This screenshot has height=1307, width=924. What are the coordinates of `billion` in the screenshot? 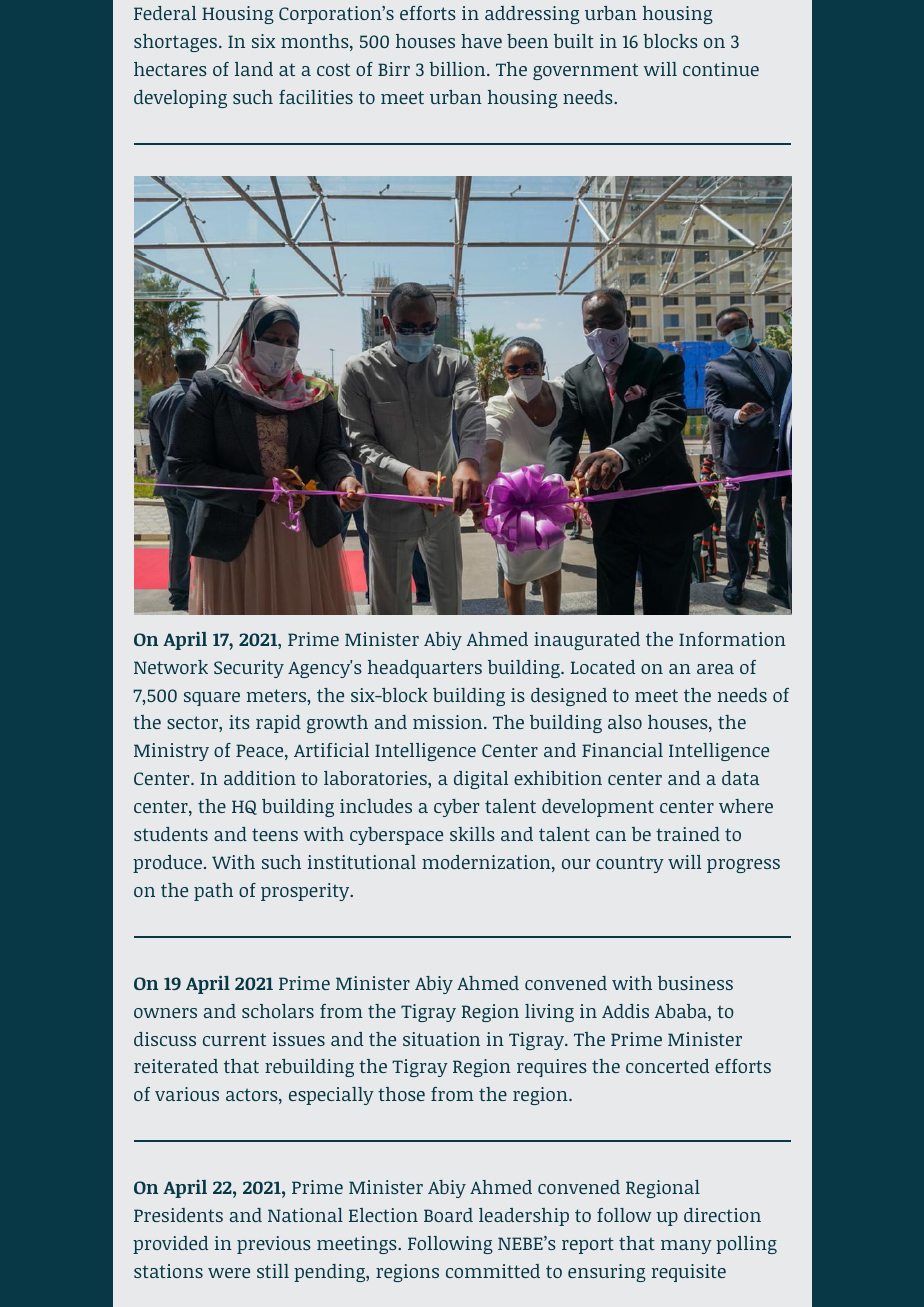 It's located at (457, 69).
